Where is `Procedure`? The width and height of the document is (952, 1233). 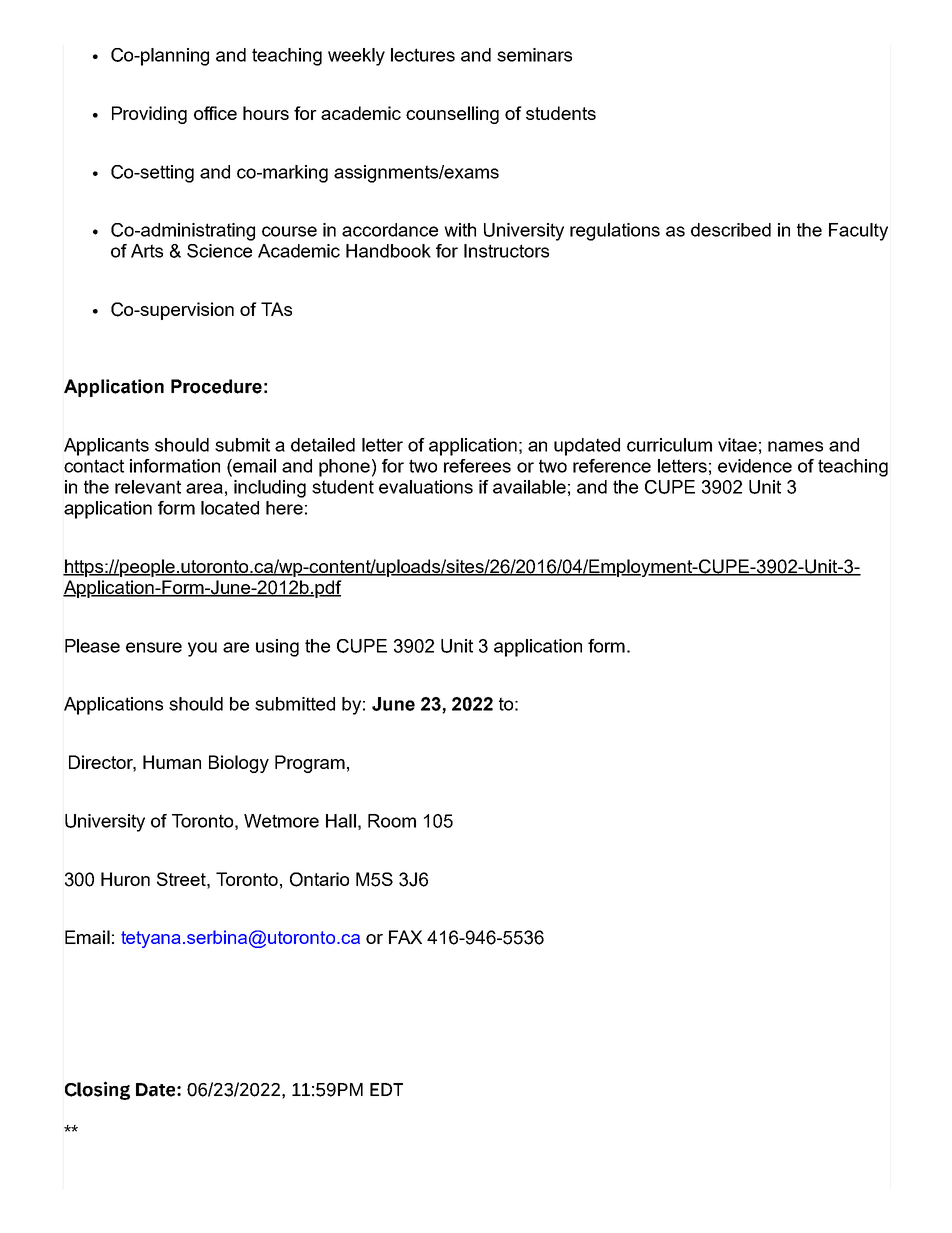
Procedure is located at coordinates (216, 386).
